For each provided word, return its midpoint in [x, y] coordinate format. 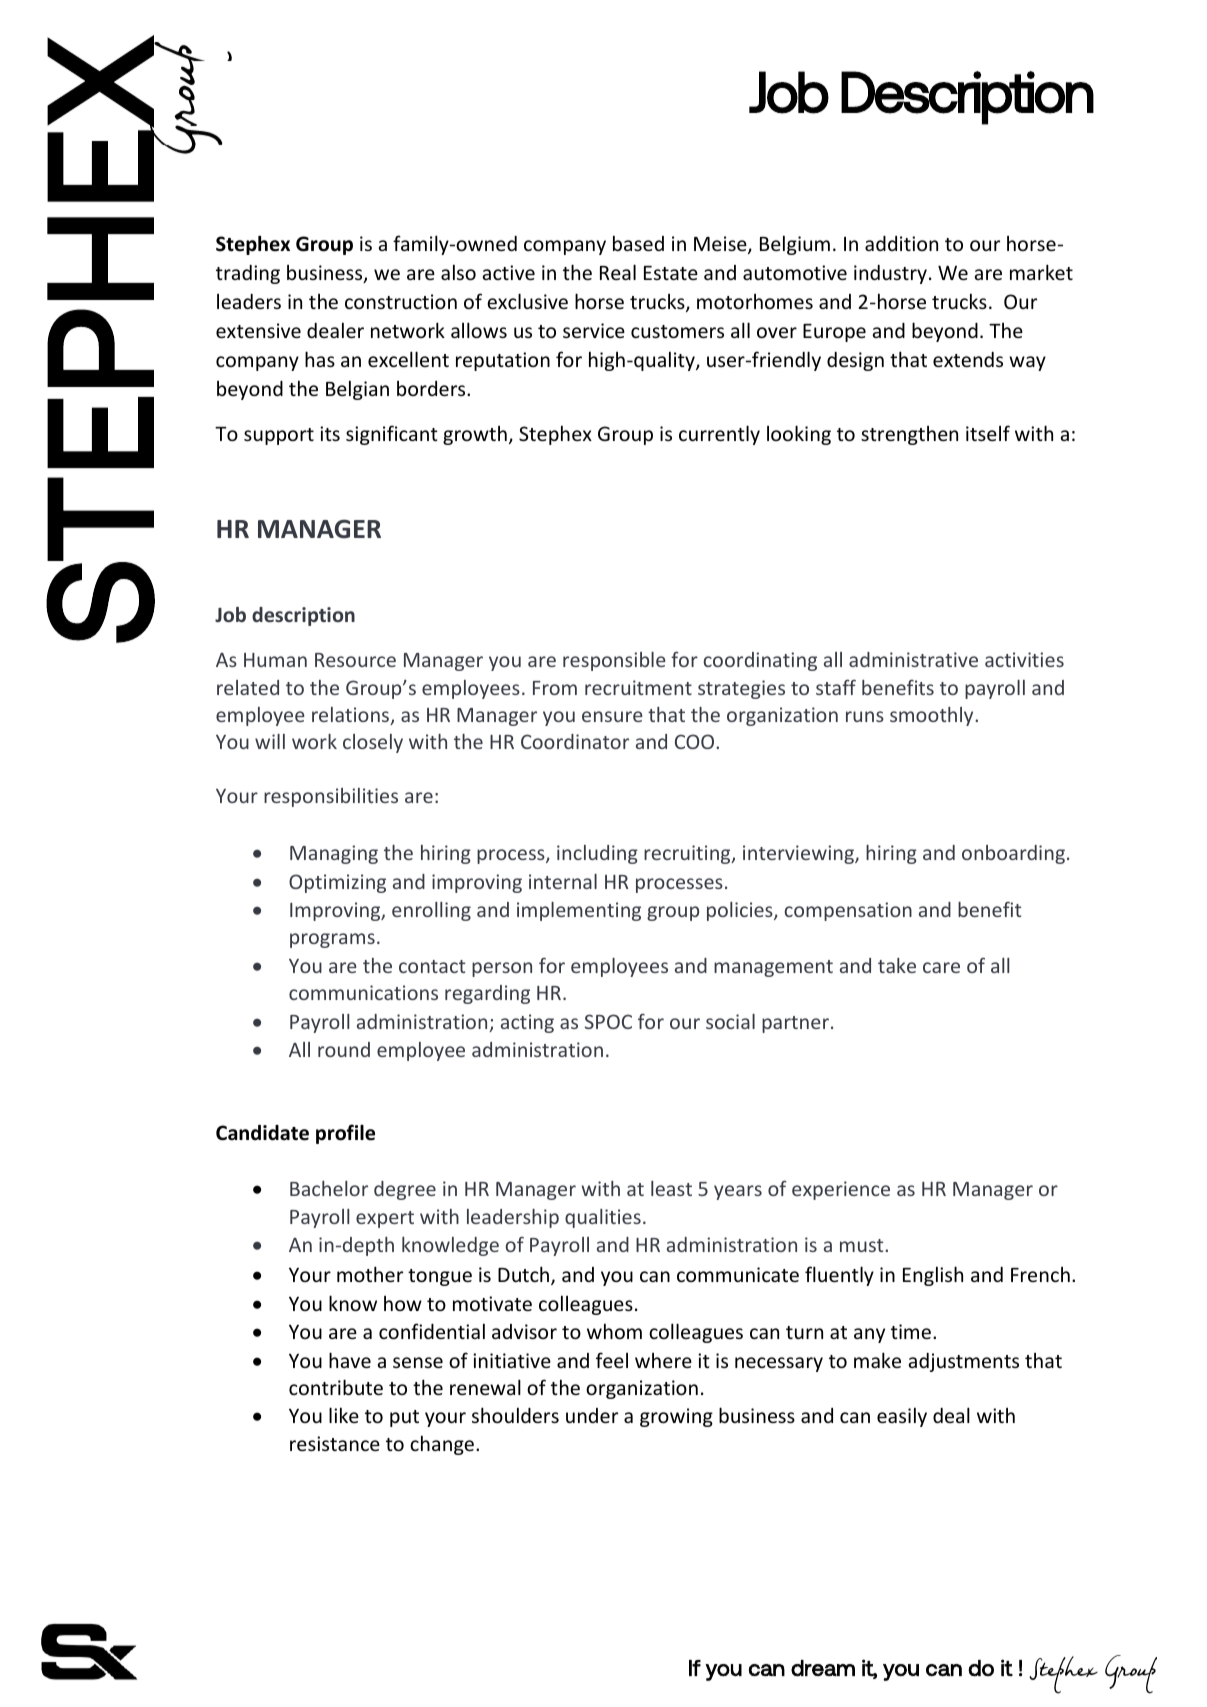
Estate [671, 273]
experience [841, 1190]
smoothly [933, 716]
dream [823, 1668]
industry [890, 274]
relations [352, 716]
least [671, 1188]
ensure [612, 716]
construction [401, 301]
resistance [335, 1443]
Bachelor [329, 1188]
